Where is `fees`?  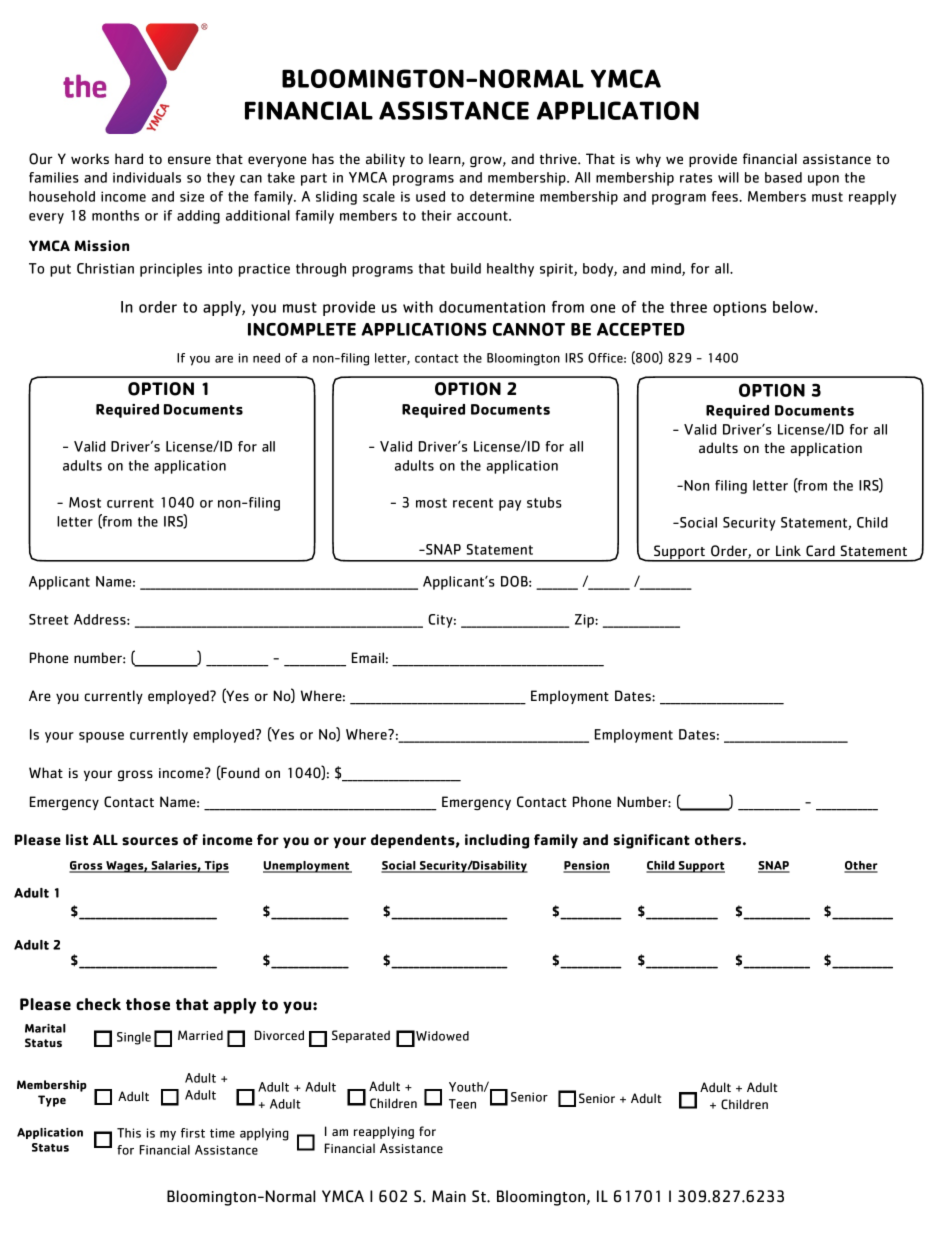
fees is located at coordinates (726, 196).
